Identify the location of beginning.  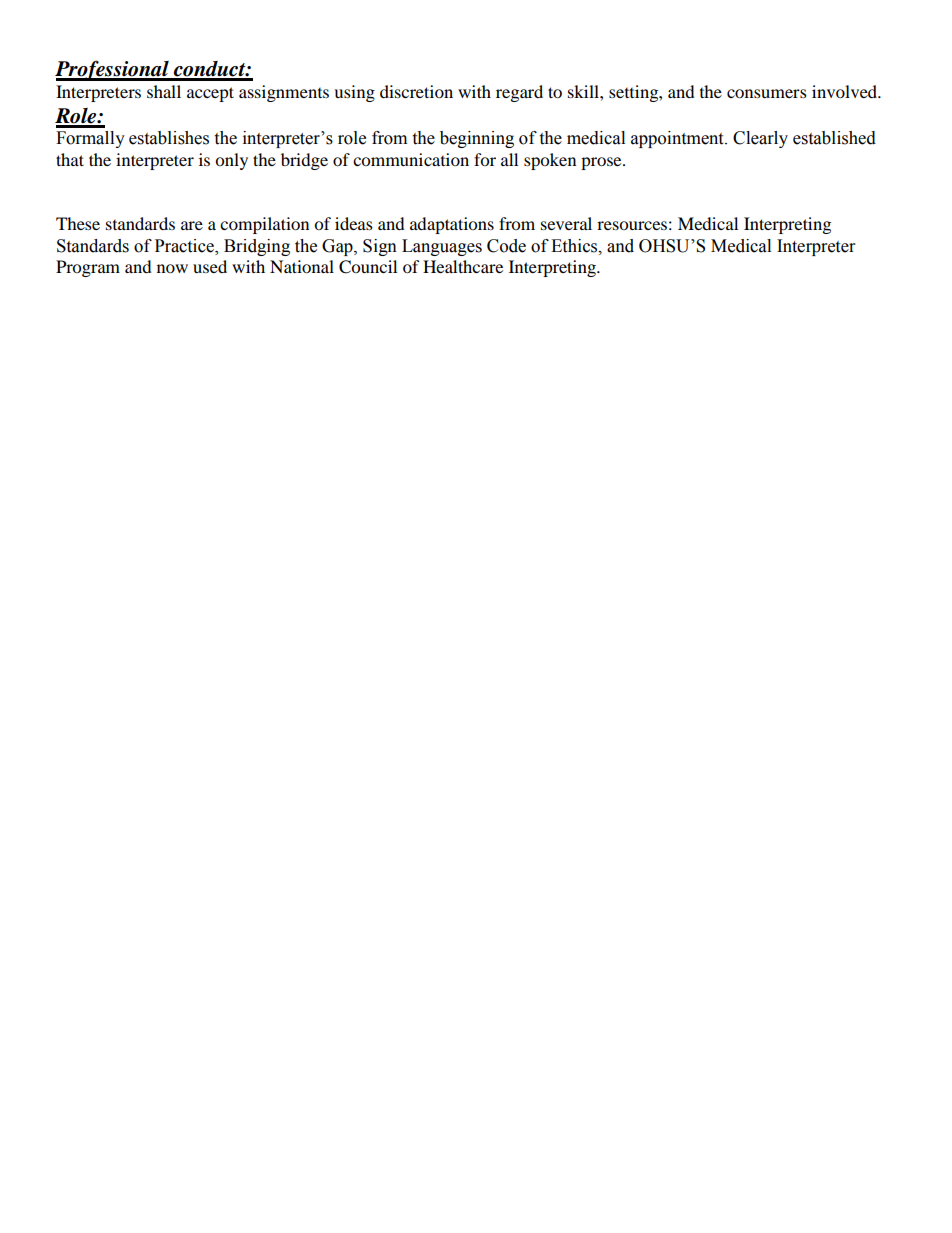
(477, 139).
